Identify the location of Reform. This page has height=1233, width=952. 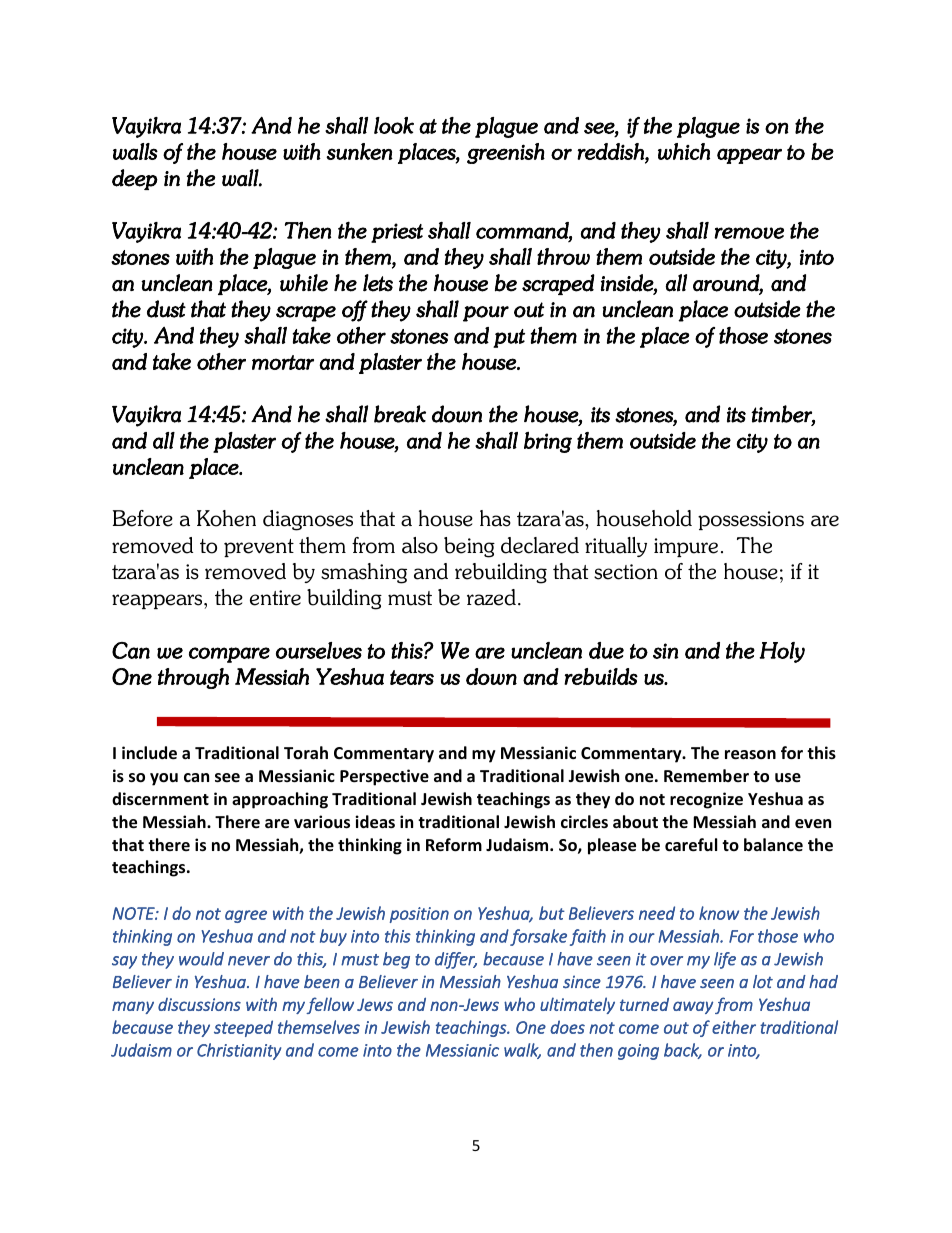
(454, 845).
